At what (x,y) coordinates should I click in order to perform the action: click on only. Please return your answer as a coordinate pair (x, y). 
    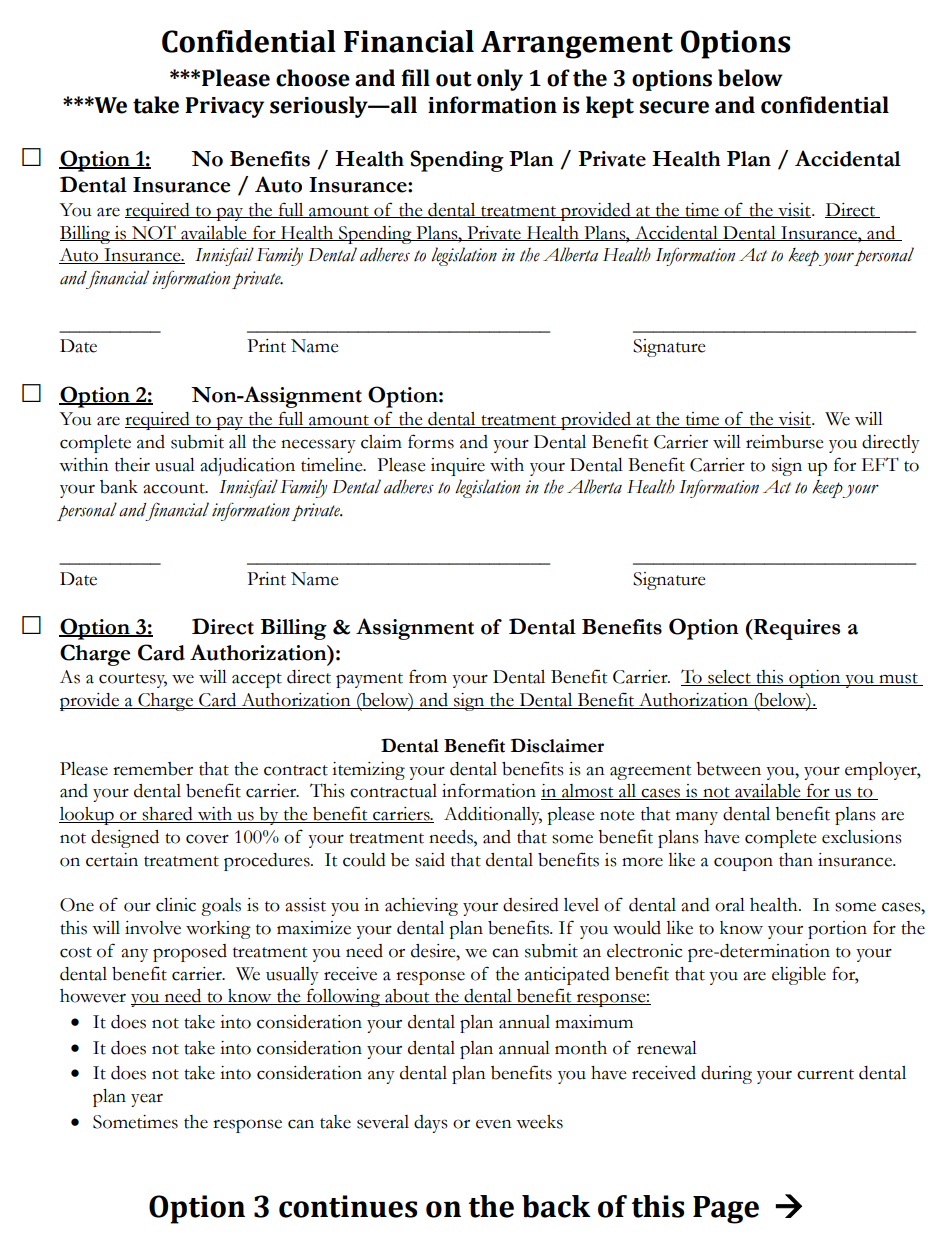
    Looking at the image, I should click on (500, 80).
